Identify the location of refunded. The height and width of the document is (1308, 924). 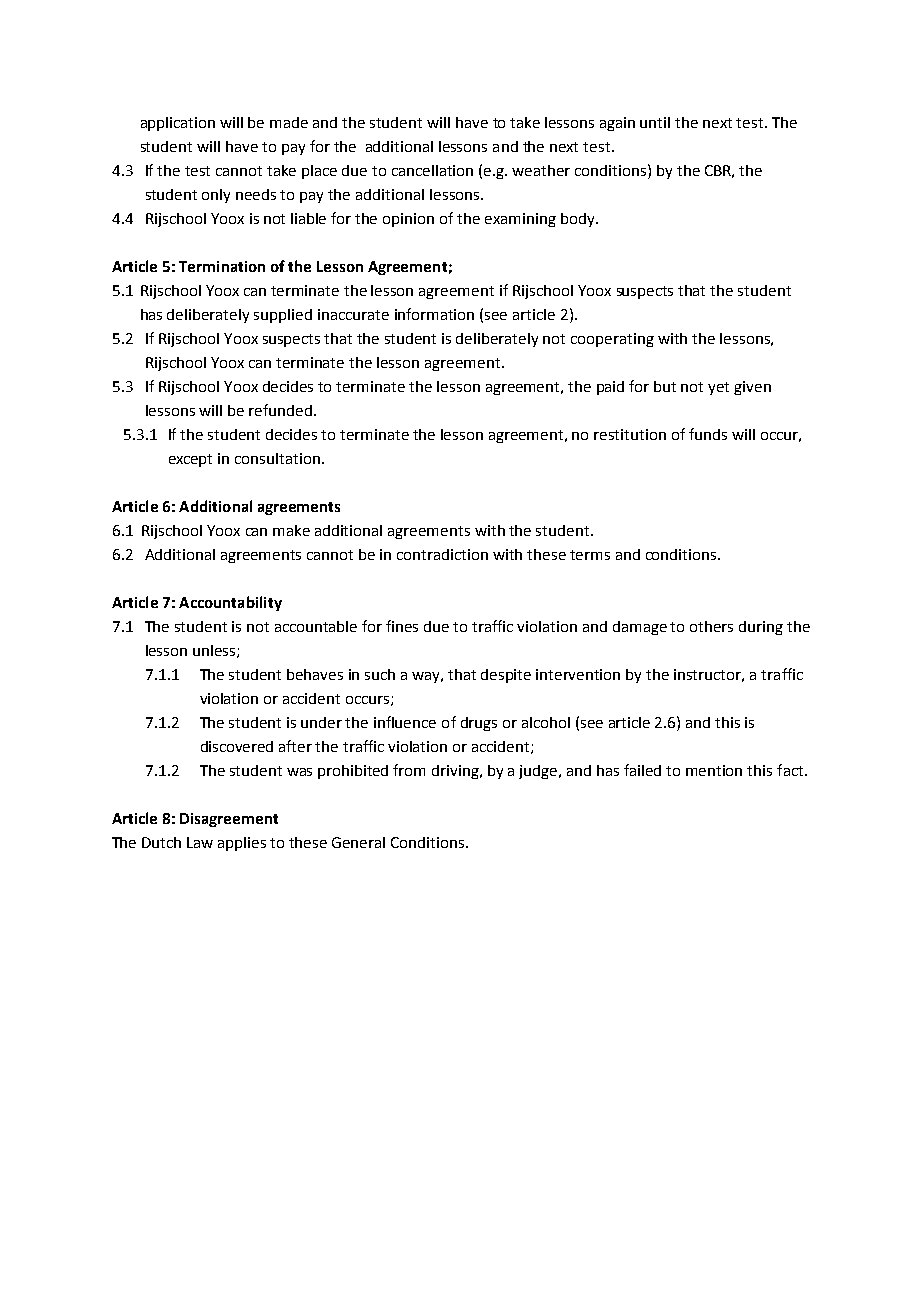
(280, 410).
